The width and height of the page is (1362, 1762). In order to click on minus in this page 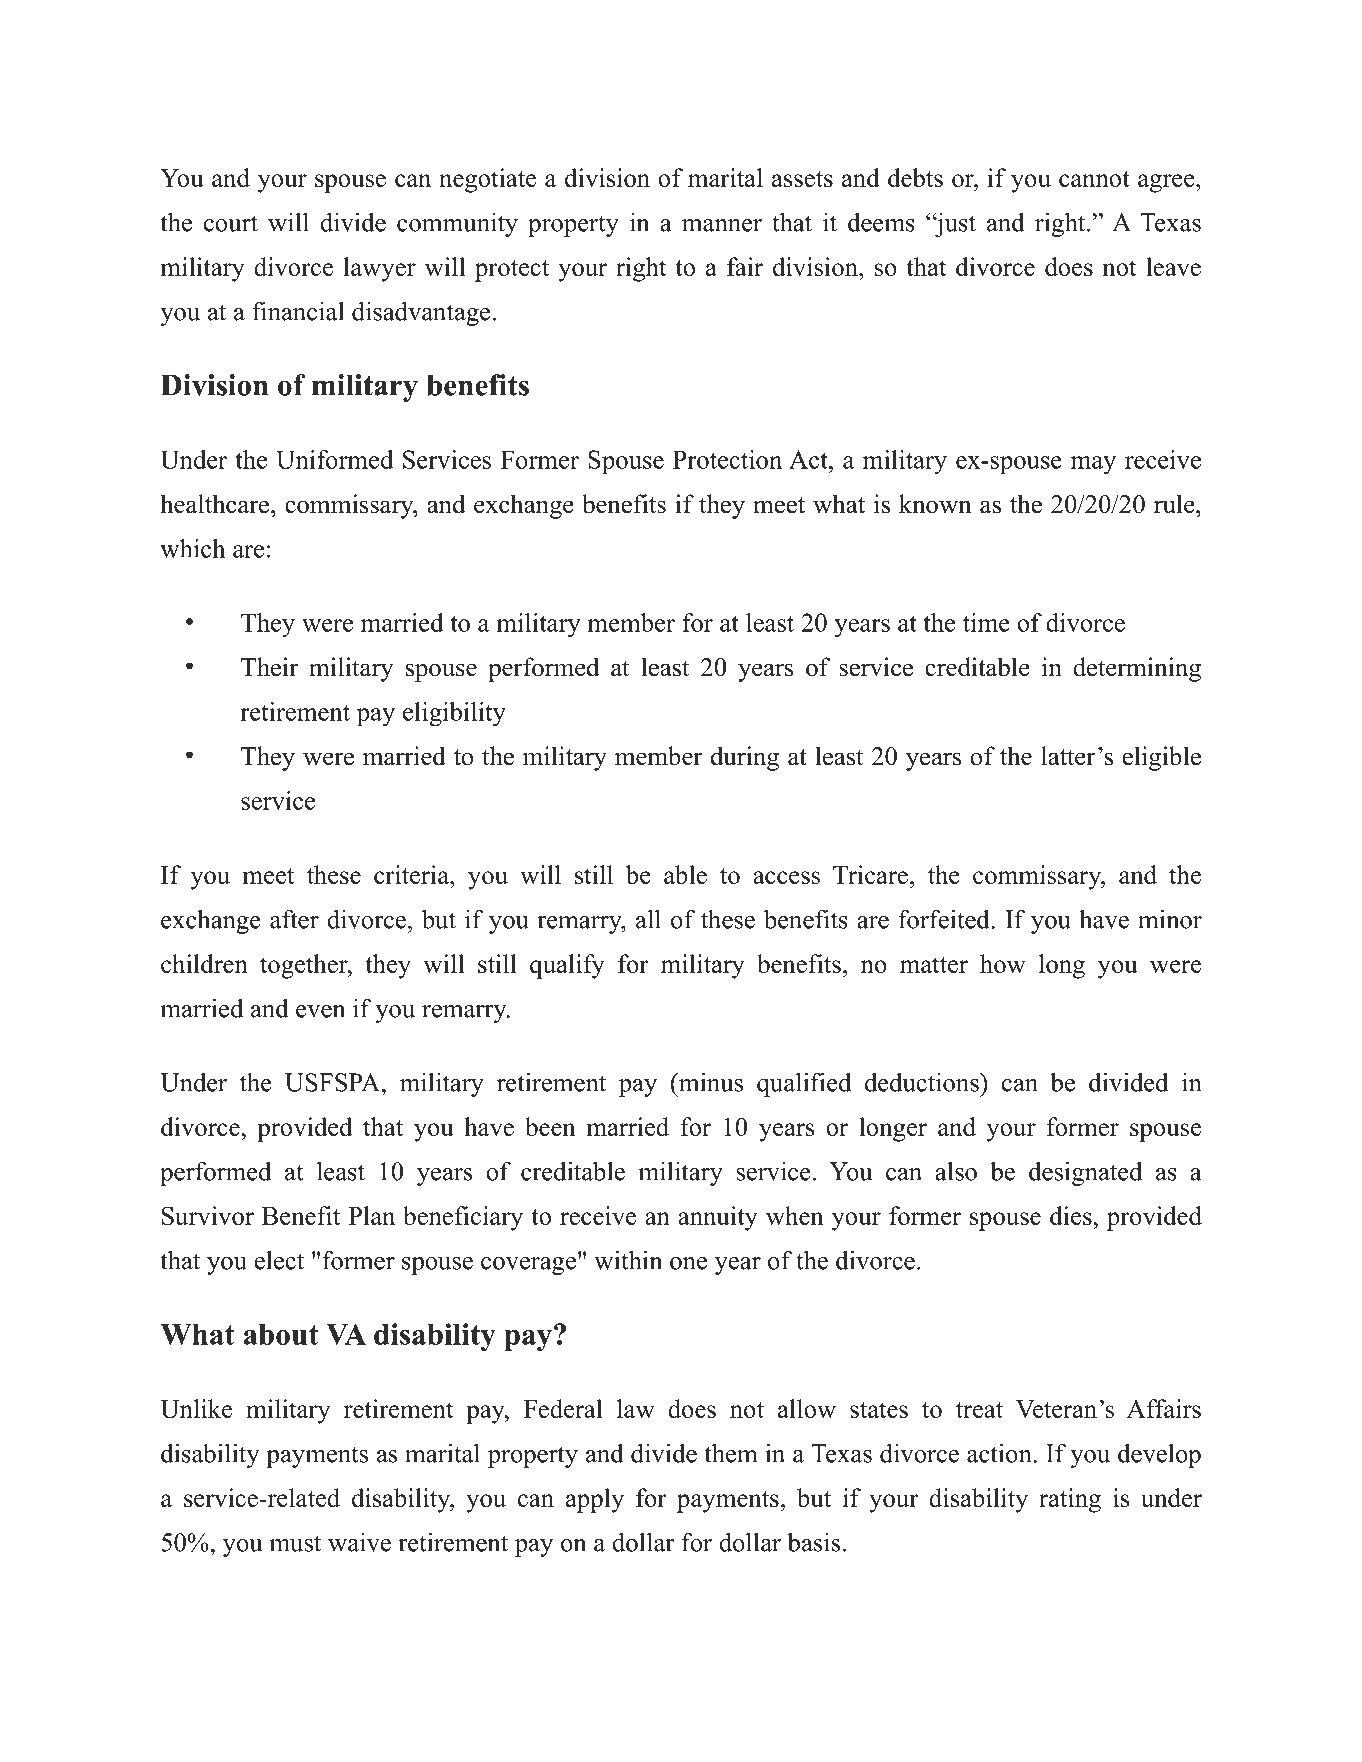, I will do `click(709, 1082)`.
